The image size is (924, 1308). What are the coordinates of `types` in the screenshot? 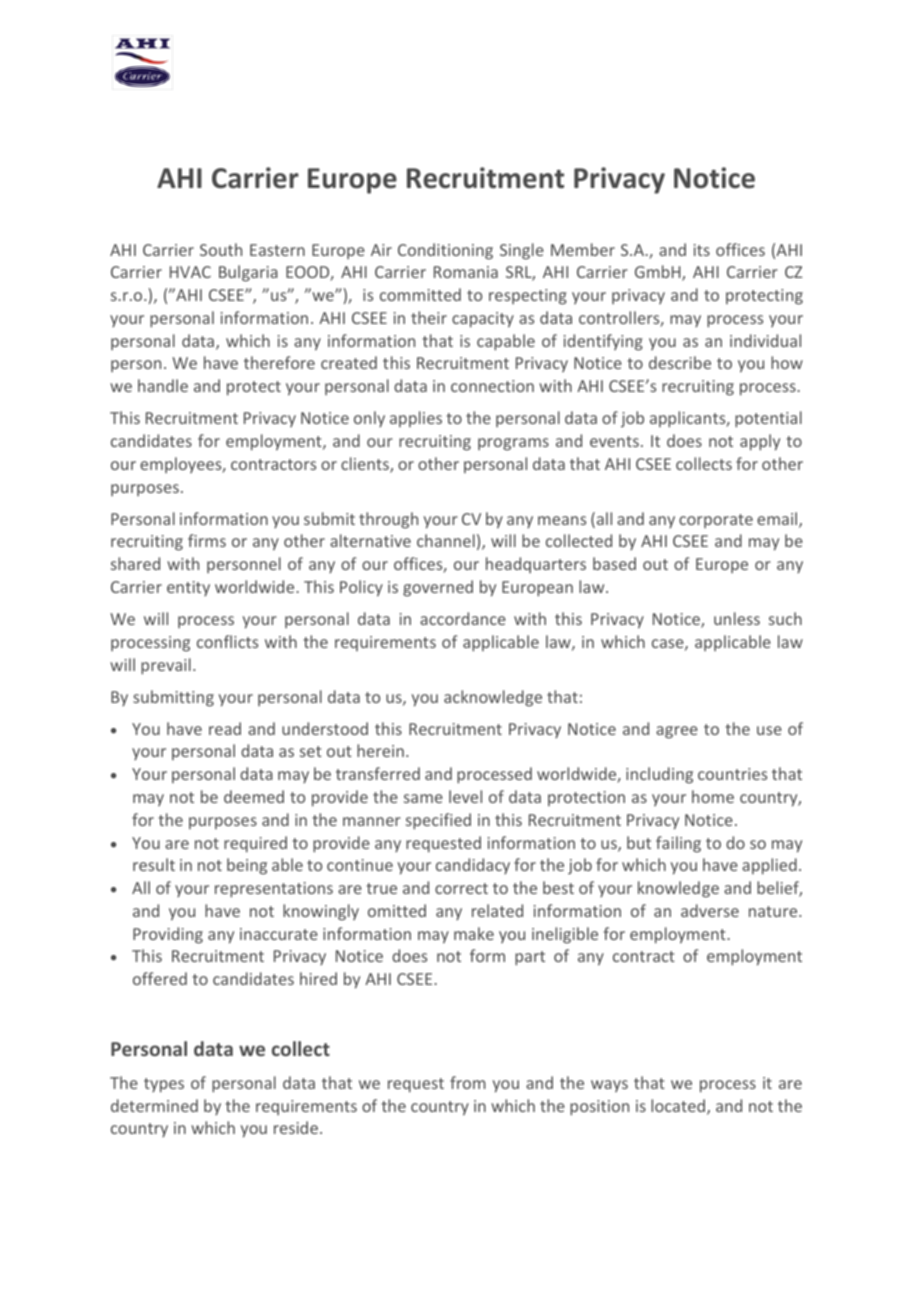 It's located at (164, 1085).
